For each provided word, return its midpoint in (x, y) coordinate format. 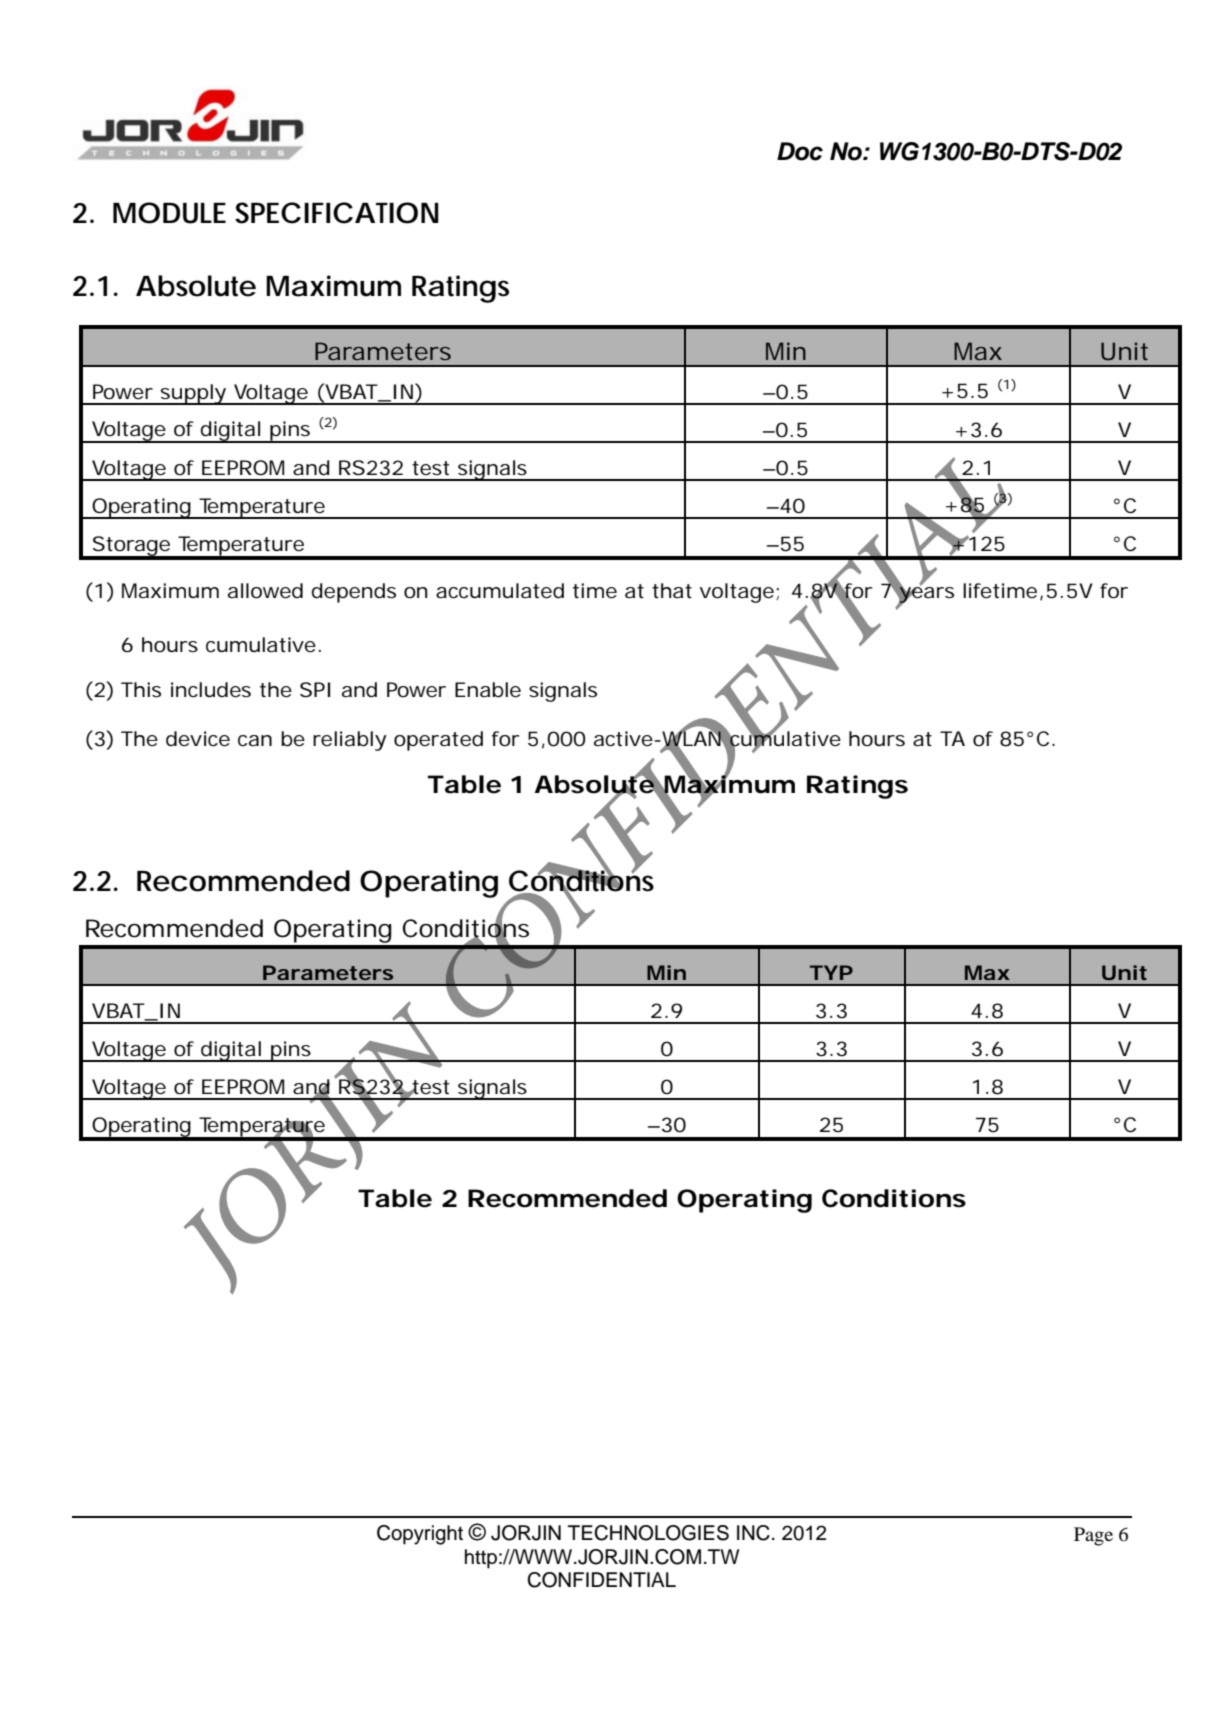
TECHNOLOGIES (648, 1533)
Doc (800, 151)
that (672, 591)
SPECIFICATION (337, 213)
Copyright (420, 1535)
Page (1093, 1536)
